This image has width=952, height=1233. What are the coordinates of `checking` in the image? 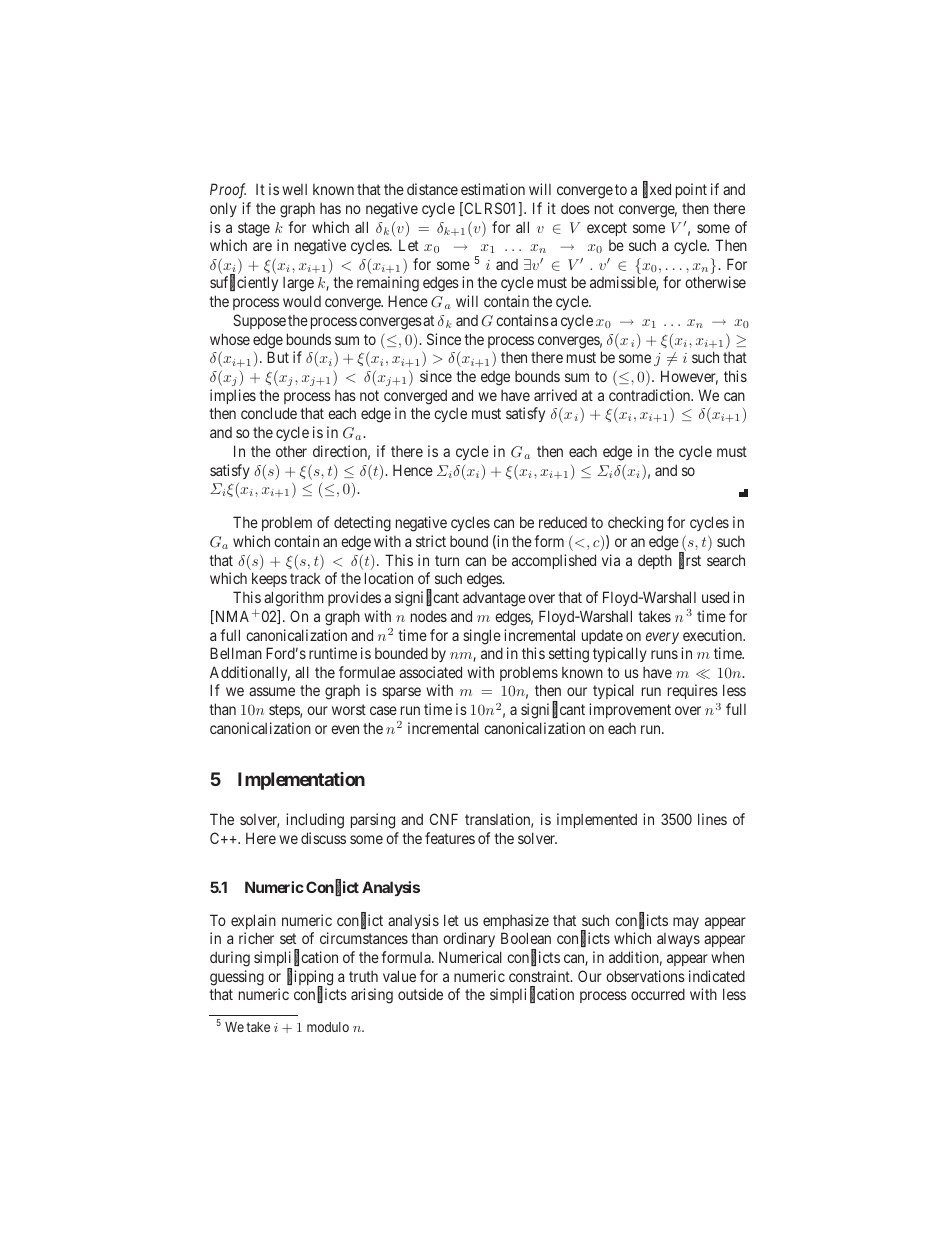 It's located at (635, 524).
